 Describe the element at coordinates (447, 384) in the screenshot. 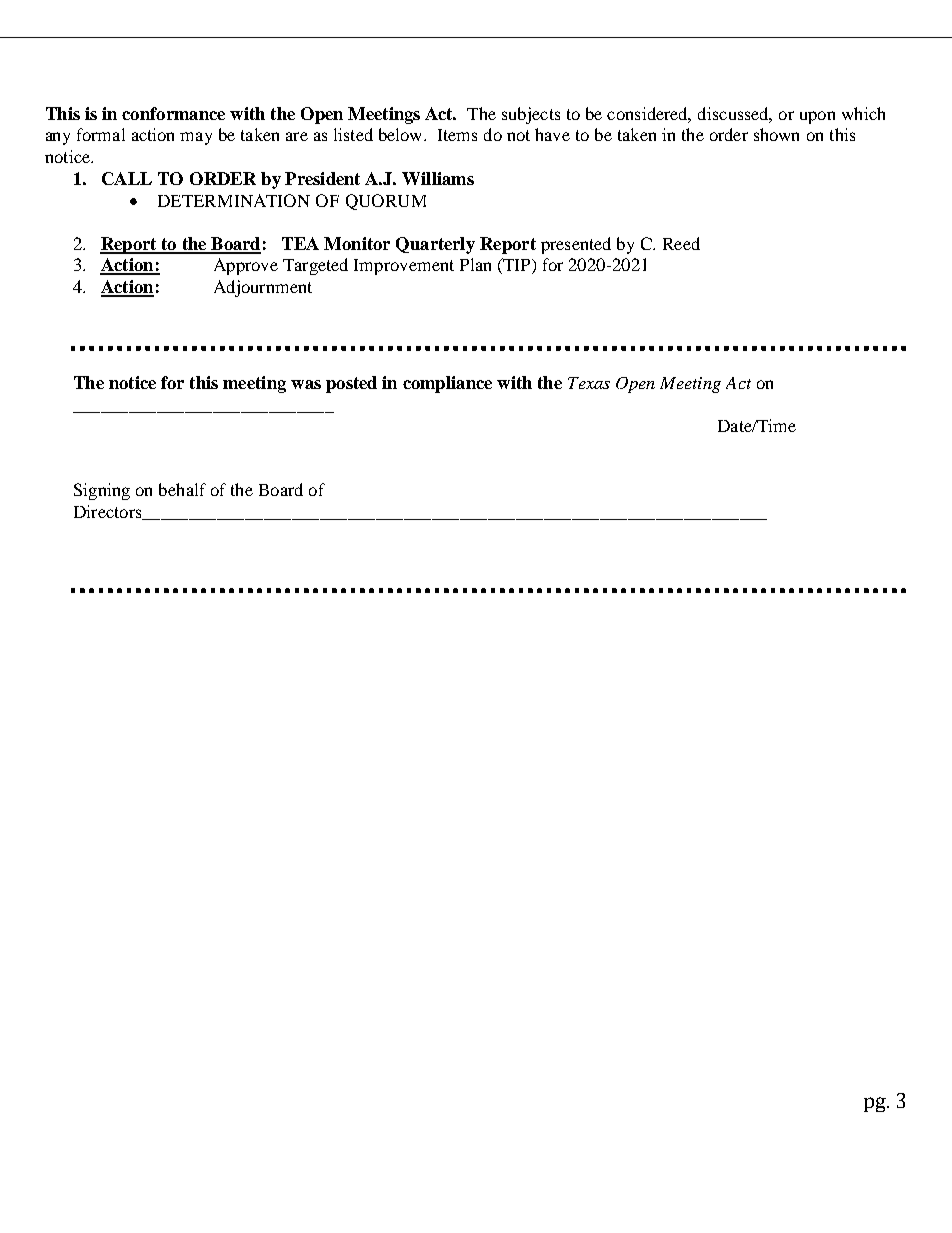

I see `compliance` at that location.
